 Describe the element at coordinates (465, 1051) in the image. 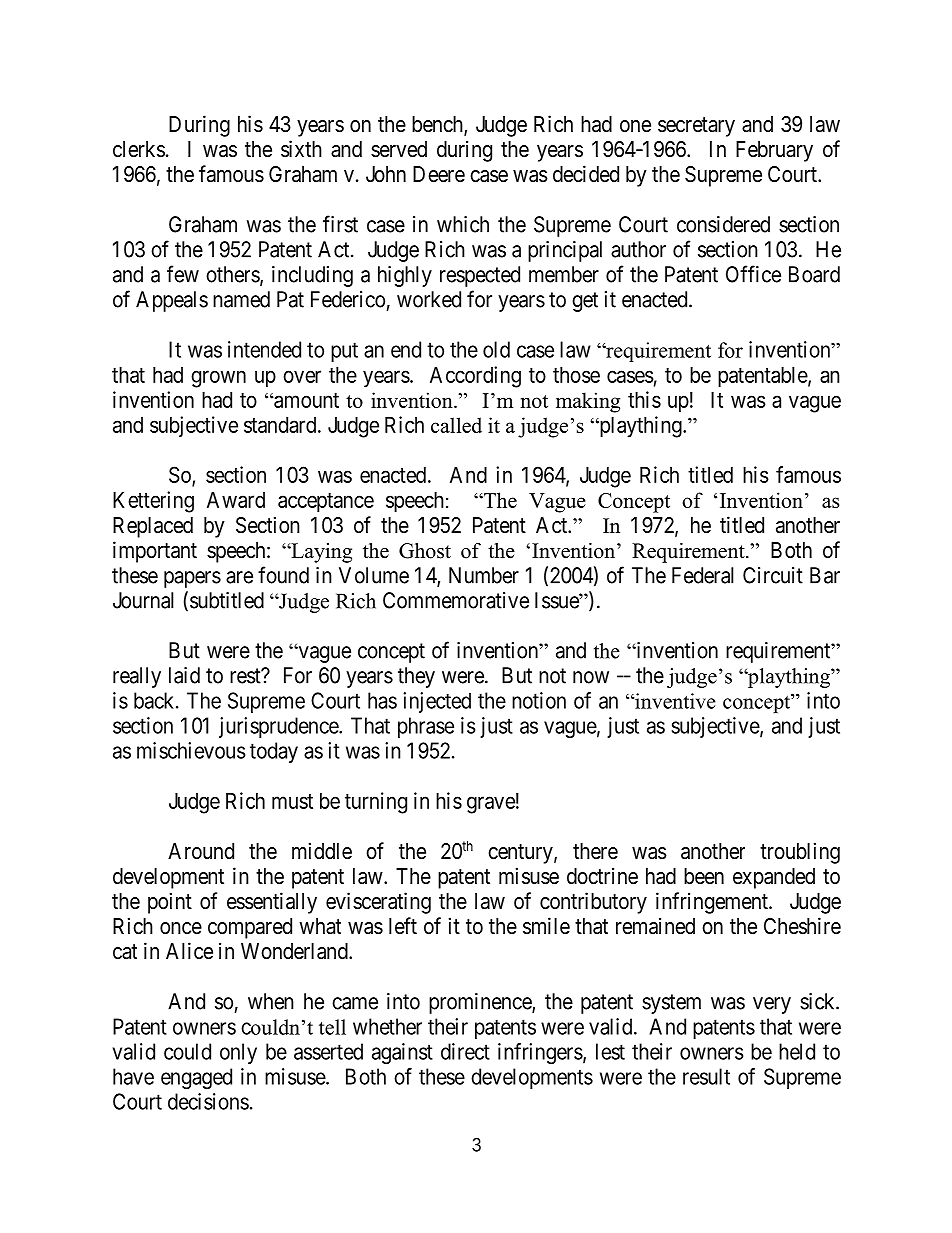

I see `direct` at that location.
